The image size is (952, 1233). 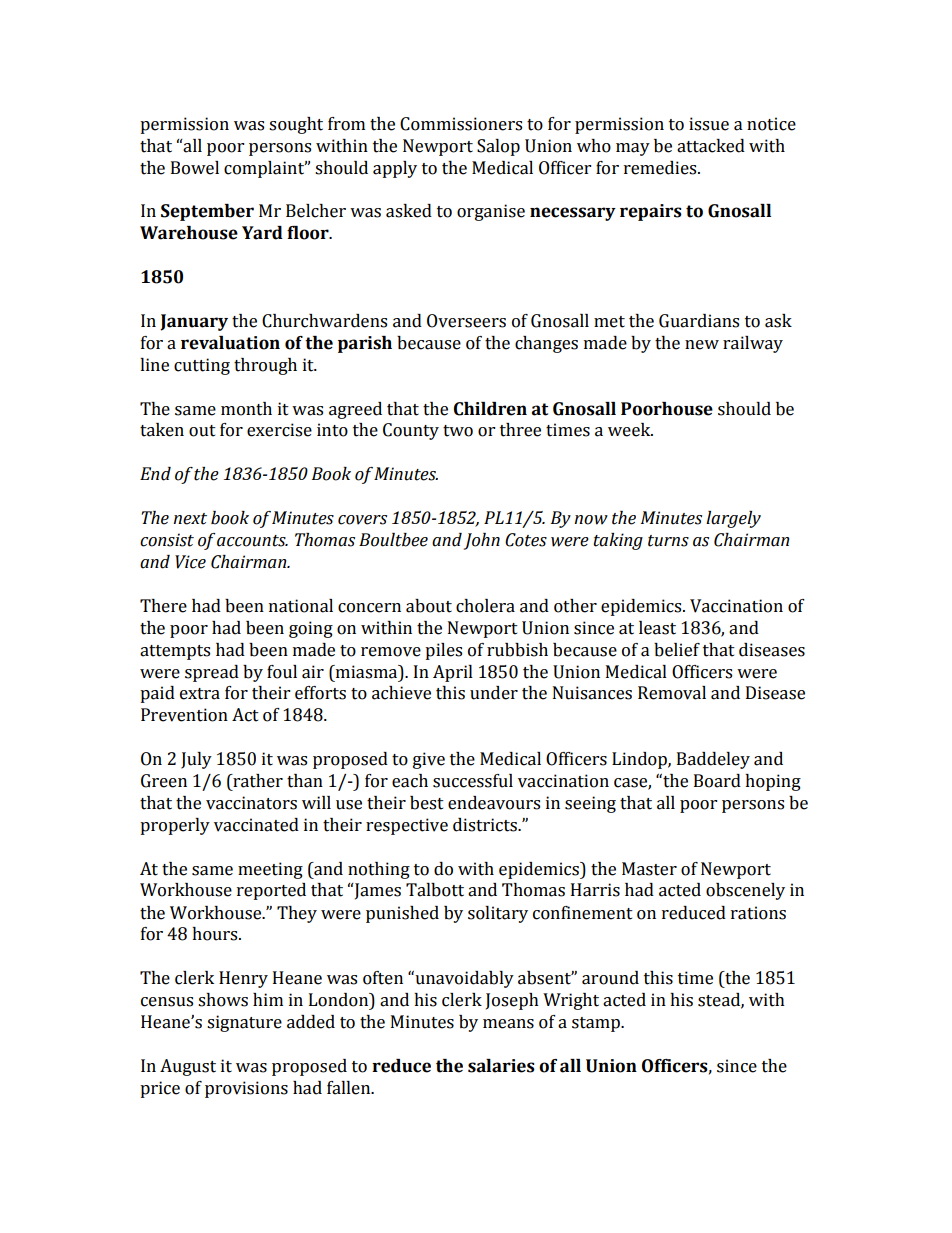 What do you see at coordinates (711, 146) in the page?
I see `attacked` at bounding box center [711, 146].
